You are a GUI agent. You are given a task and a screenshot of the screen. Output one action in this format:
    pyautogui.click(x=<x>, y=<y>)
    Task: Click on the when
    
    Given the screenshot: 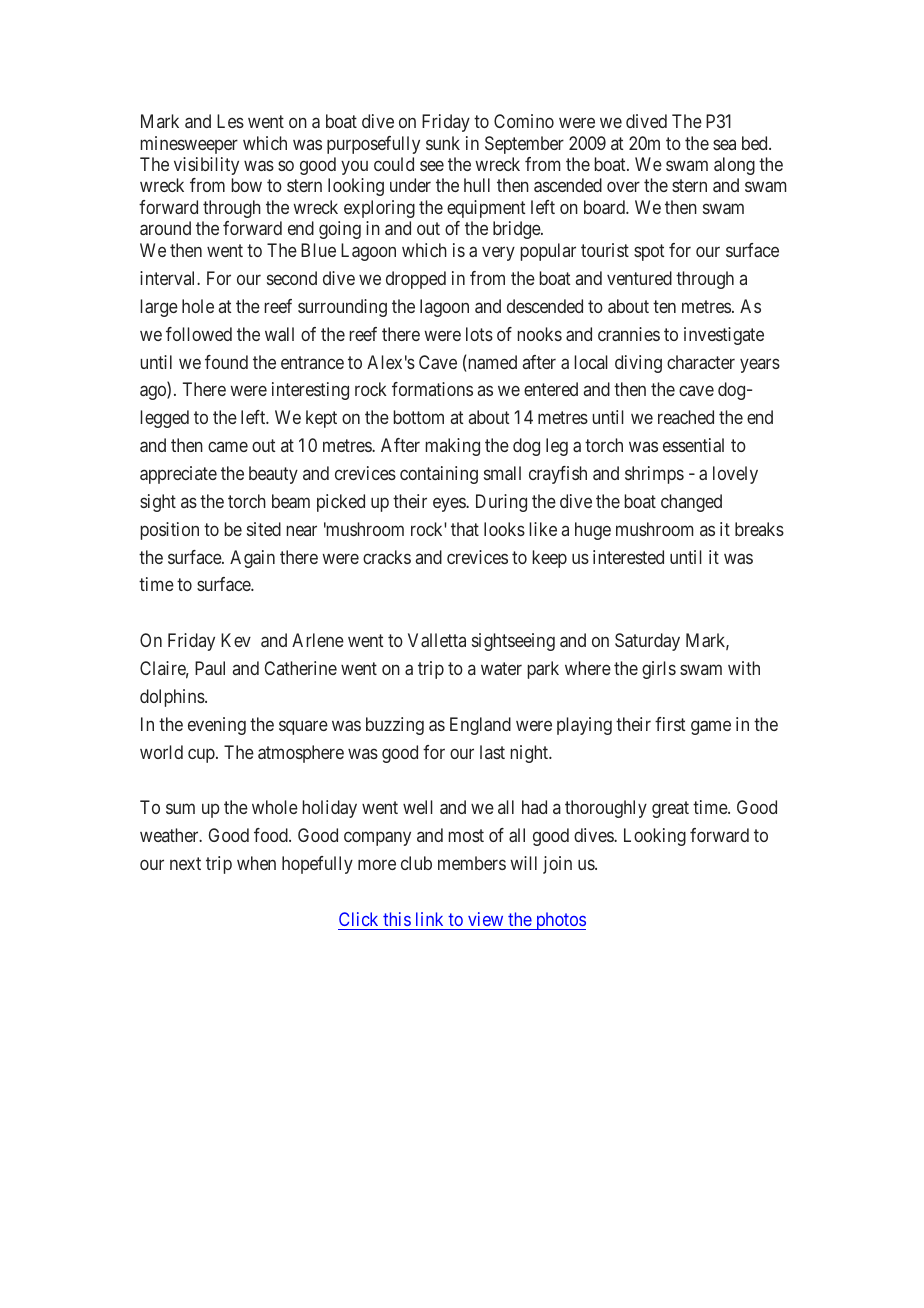 What is the action you would take?
    pyautogui.click(x=256, y=863)
